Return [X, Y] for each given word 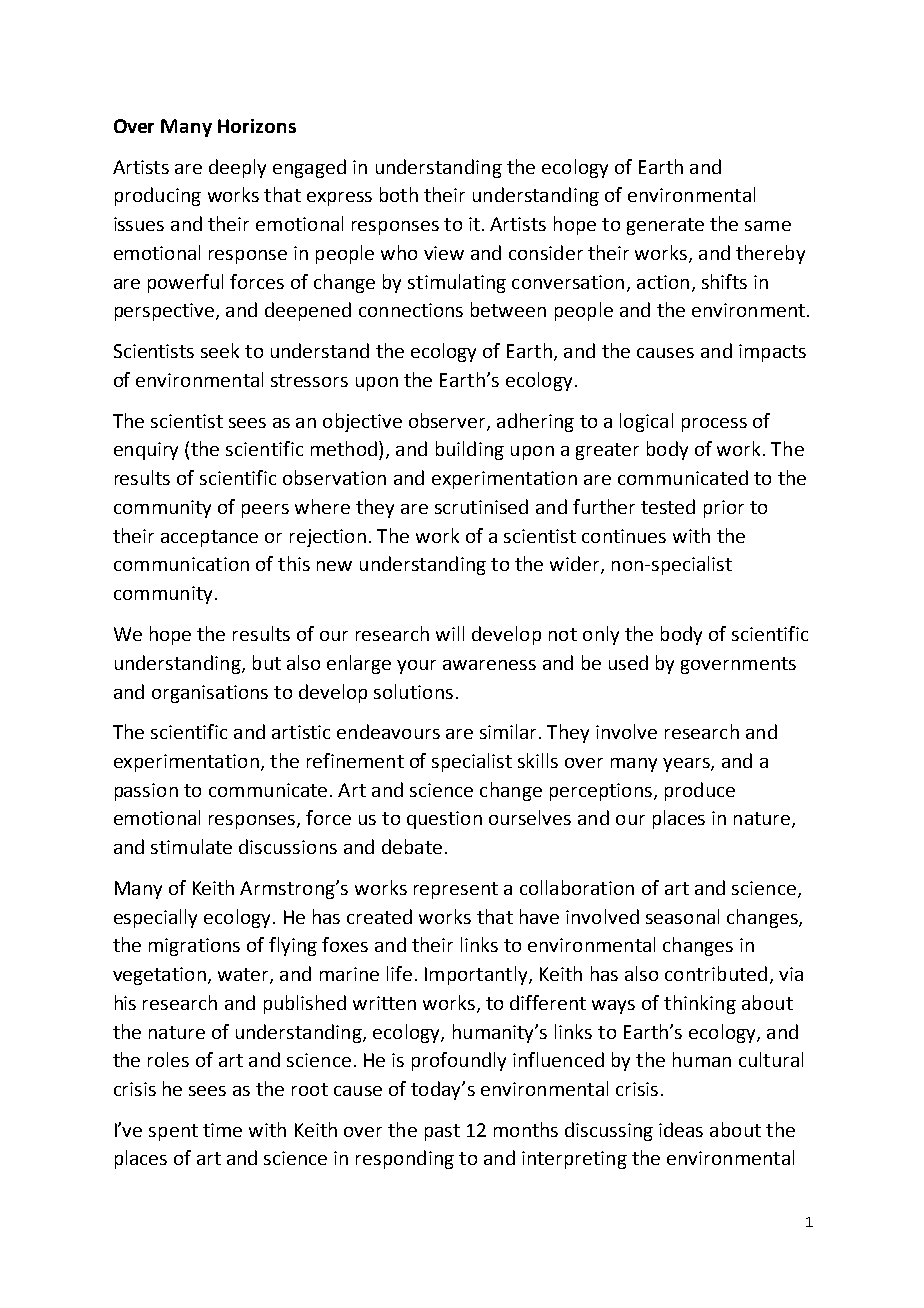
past [442, 1132]
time [222, 1130]
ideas [681, 1129]
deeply [237, 168]
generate [665, 226]
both [399, 194]
